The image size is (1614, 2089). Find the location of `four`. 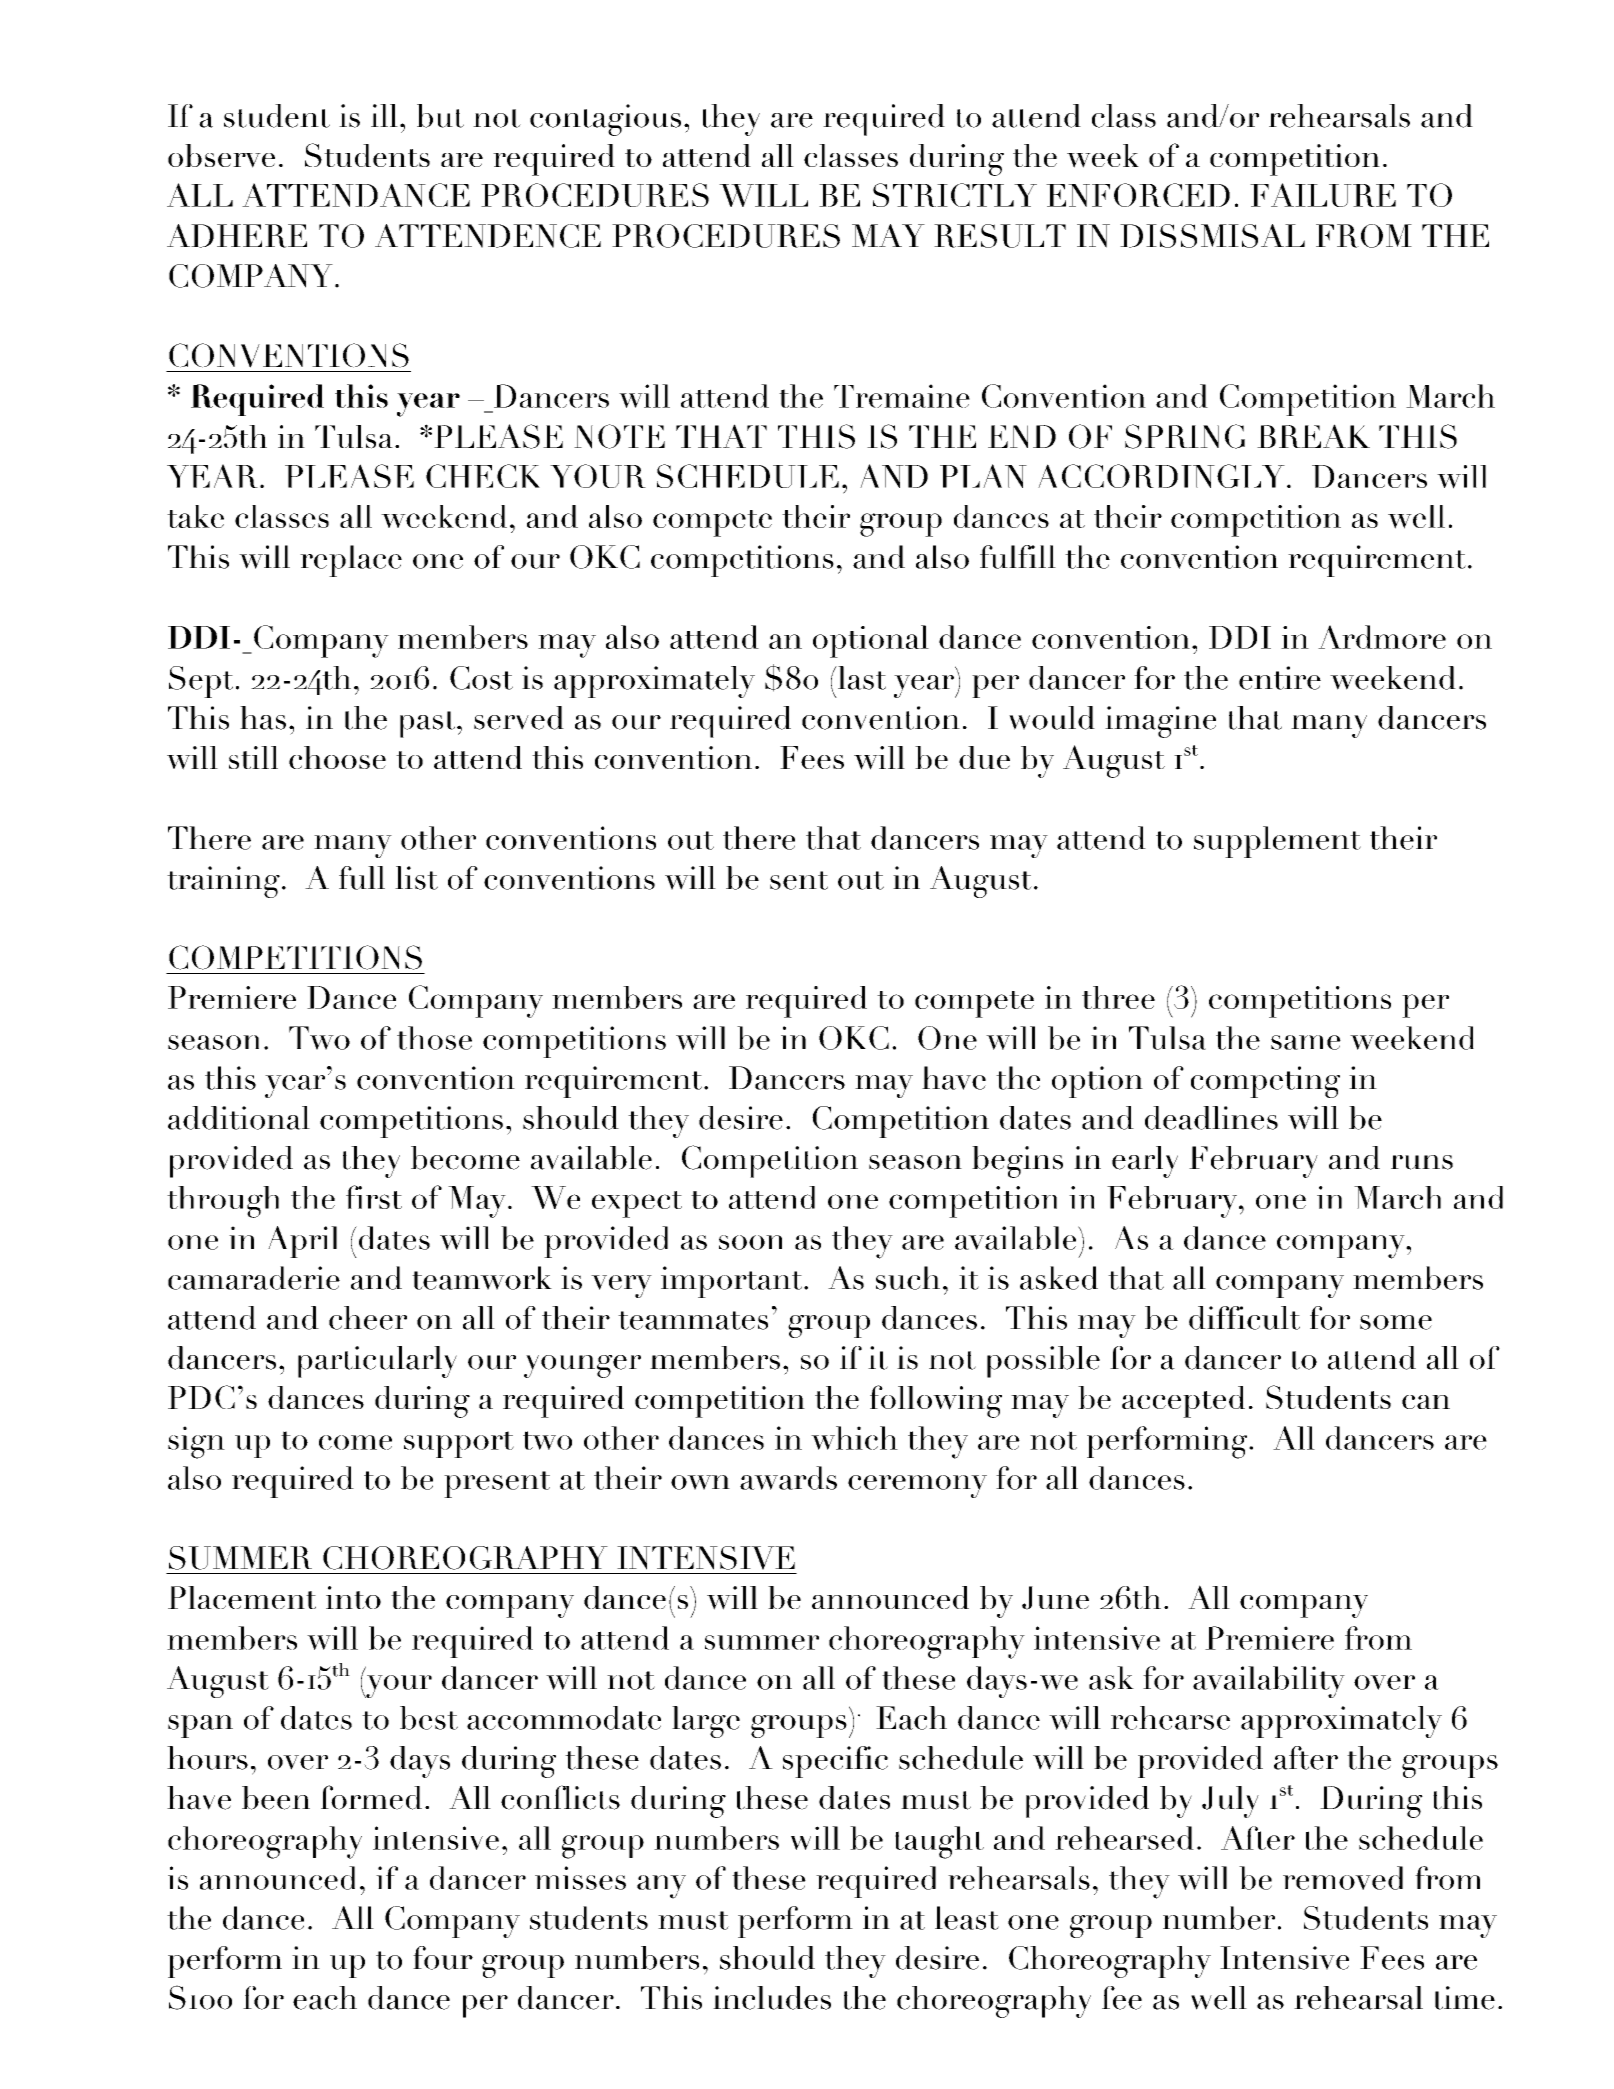

four is located at coordinates (443, 1958).
